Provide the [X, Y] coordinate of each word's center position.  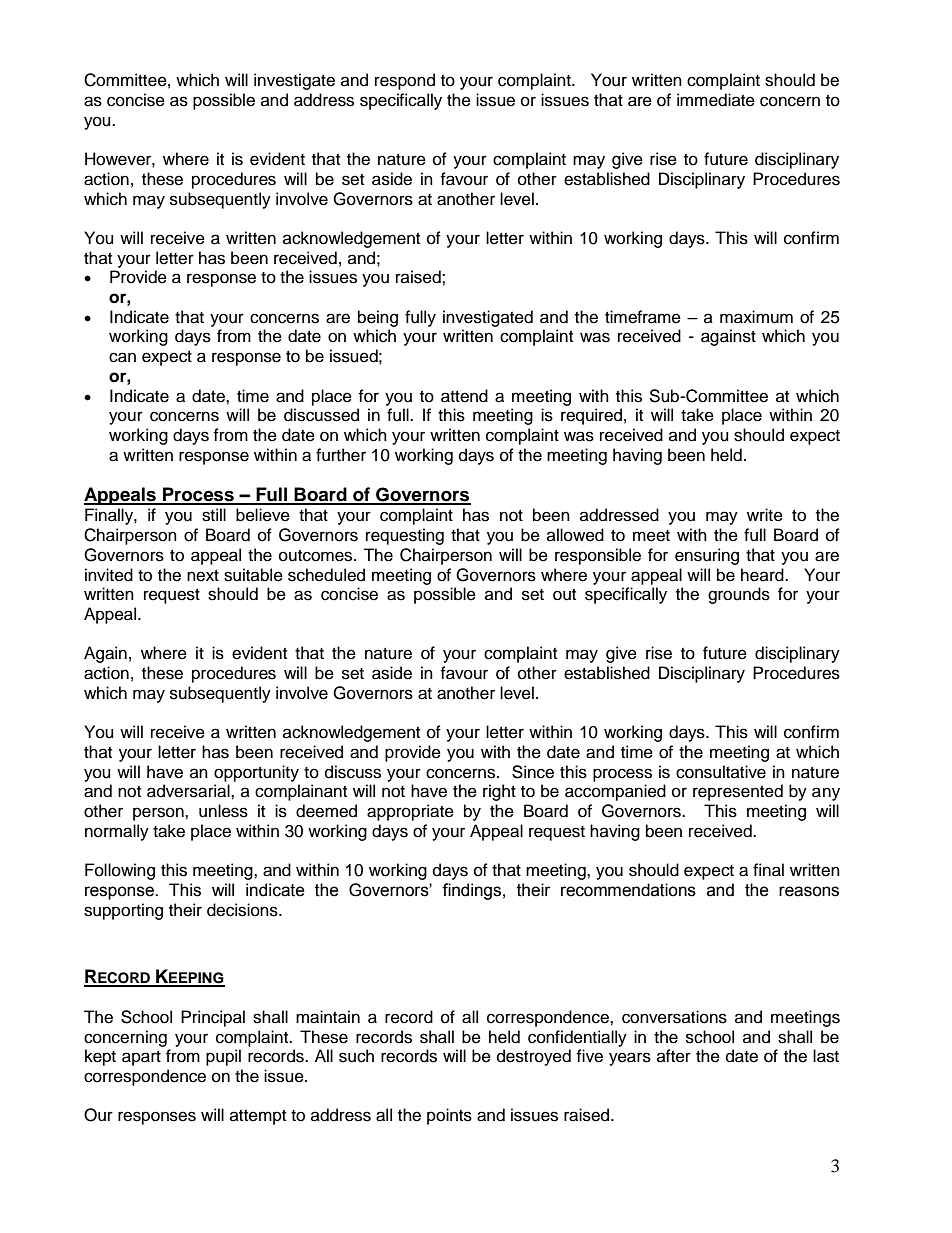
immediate [716, 100]
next [203, 576]
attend [464, 396]
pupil [223, 1057]
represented [738, 792]
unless [223, 811]
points [449, 1116]
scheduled [326, 575]
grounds [739, 595]
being [378, 318]
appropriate [410, 812]
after [674, 1056]
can [122, 357]
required [591, 416]
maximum [756, 317]
